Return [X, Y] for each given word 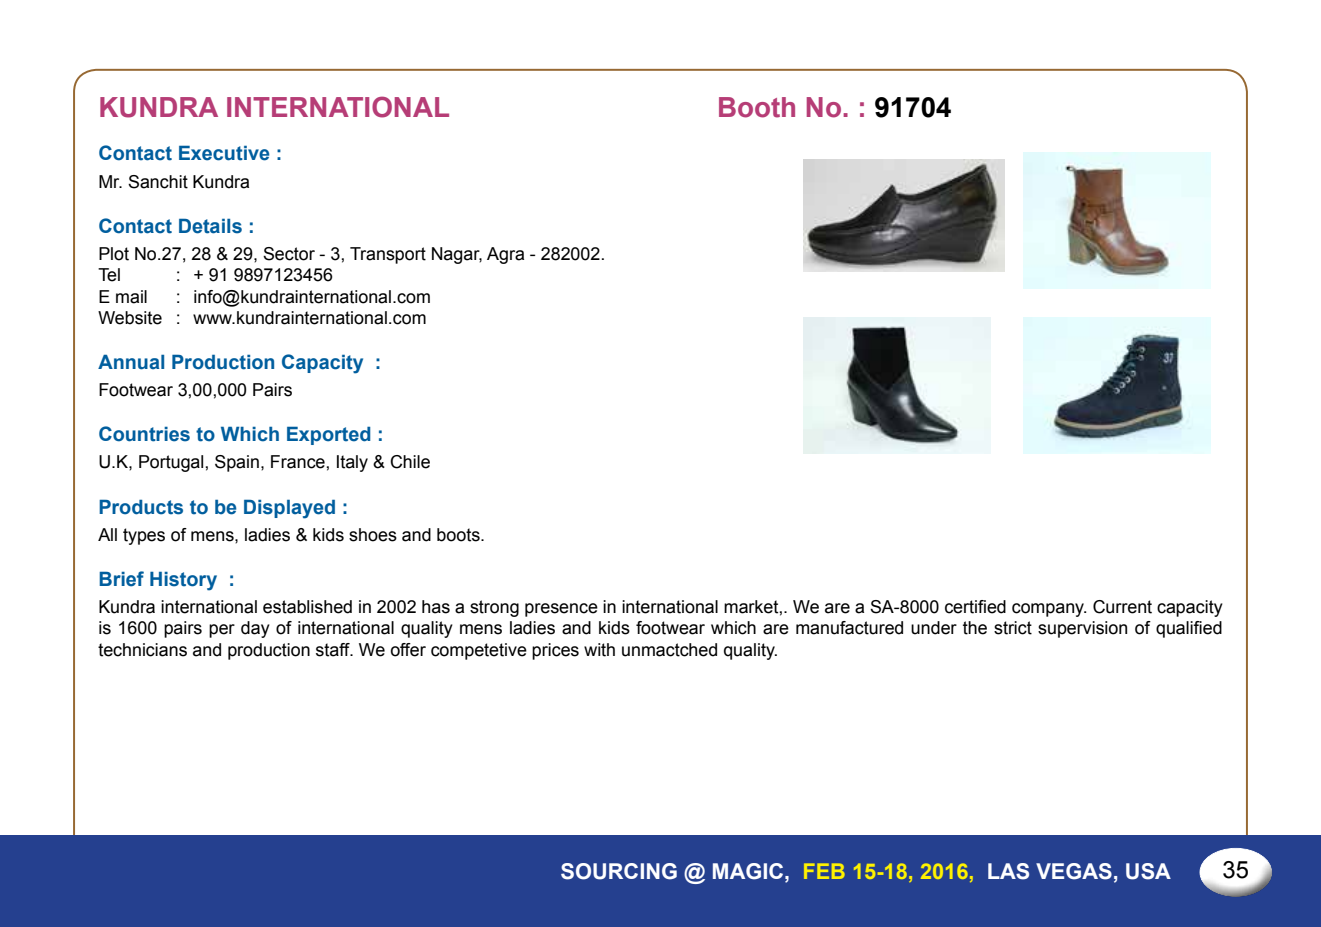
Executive [224, 153]
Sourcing [619, 871]
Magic [749, 871]
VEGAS [1074, 871]
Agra [505, 255]
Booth [757, 107]
